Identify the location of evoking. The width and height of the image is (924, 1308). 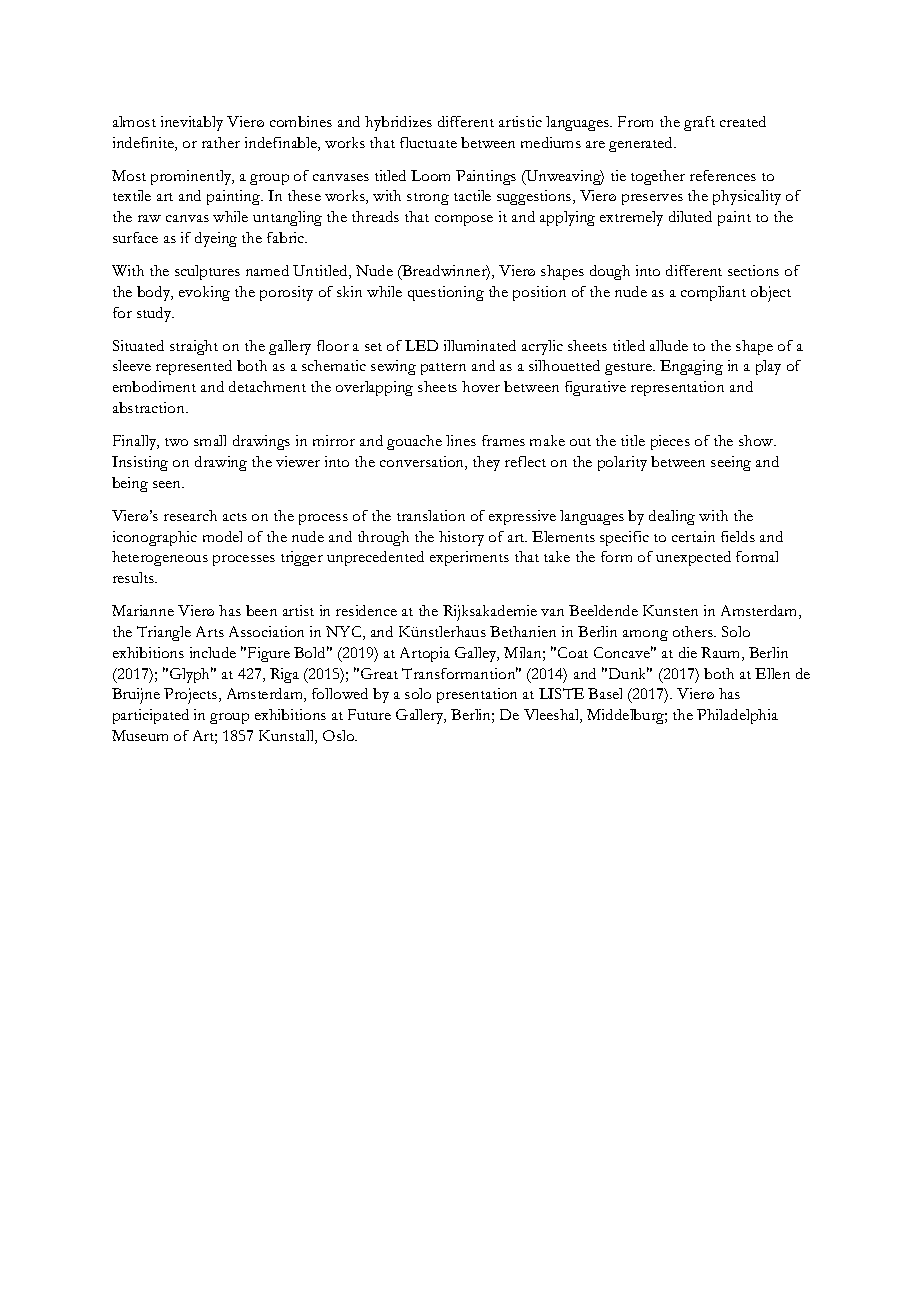
(204, 293).
